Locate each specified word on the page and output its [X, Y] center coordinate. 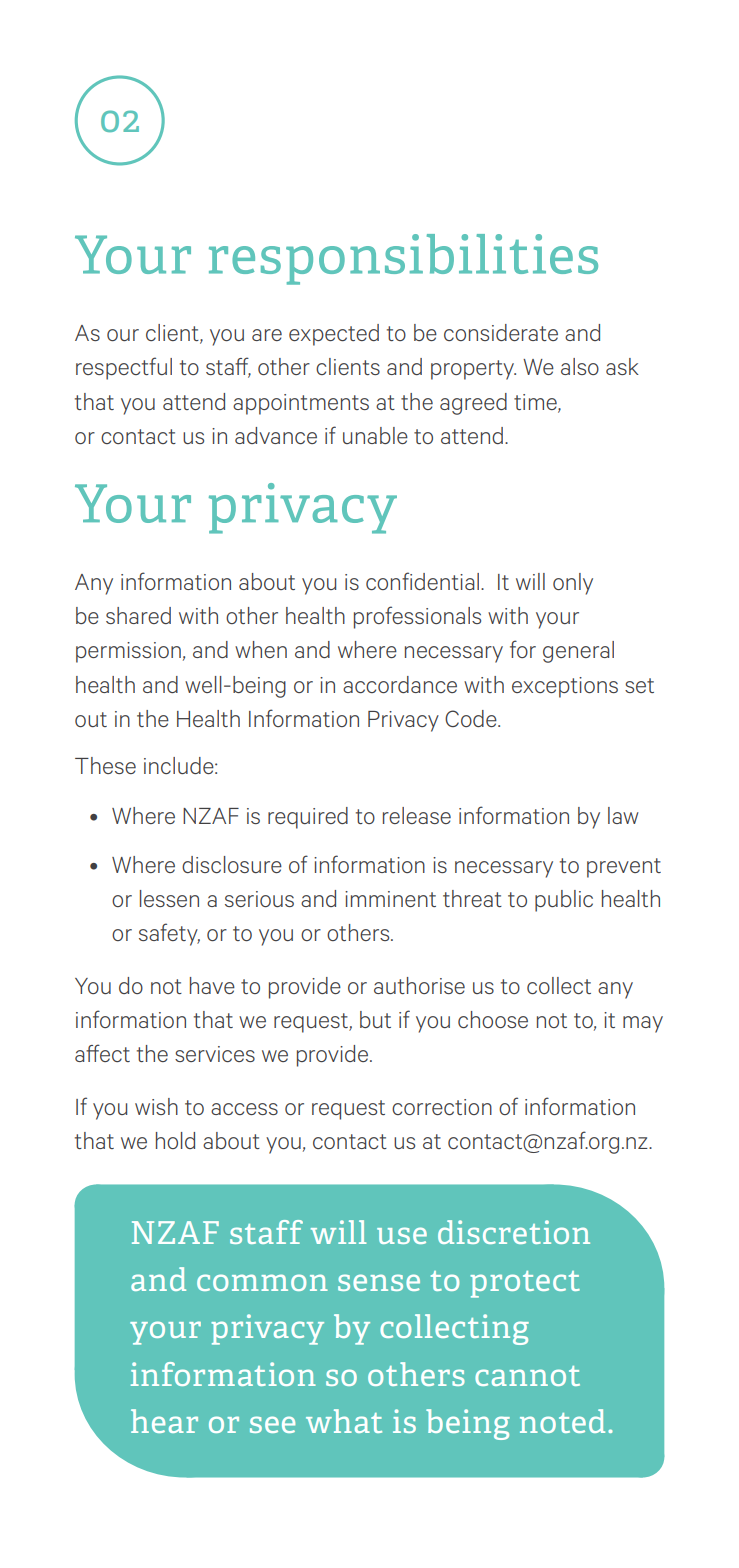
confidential [424, 581]
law [623, 815]
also [580, 366]
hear [164, 1421]
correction [442, 1107]
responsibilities [403, 259]
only [573, 584]
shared [138, 615]
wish [156, 1106]
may [643, 1024]
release [417, 815]
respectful [124, 368]
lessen [169, 898]
